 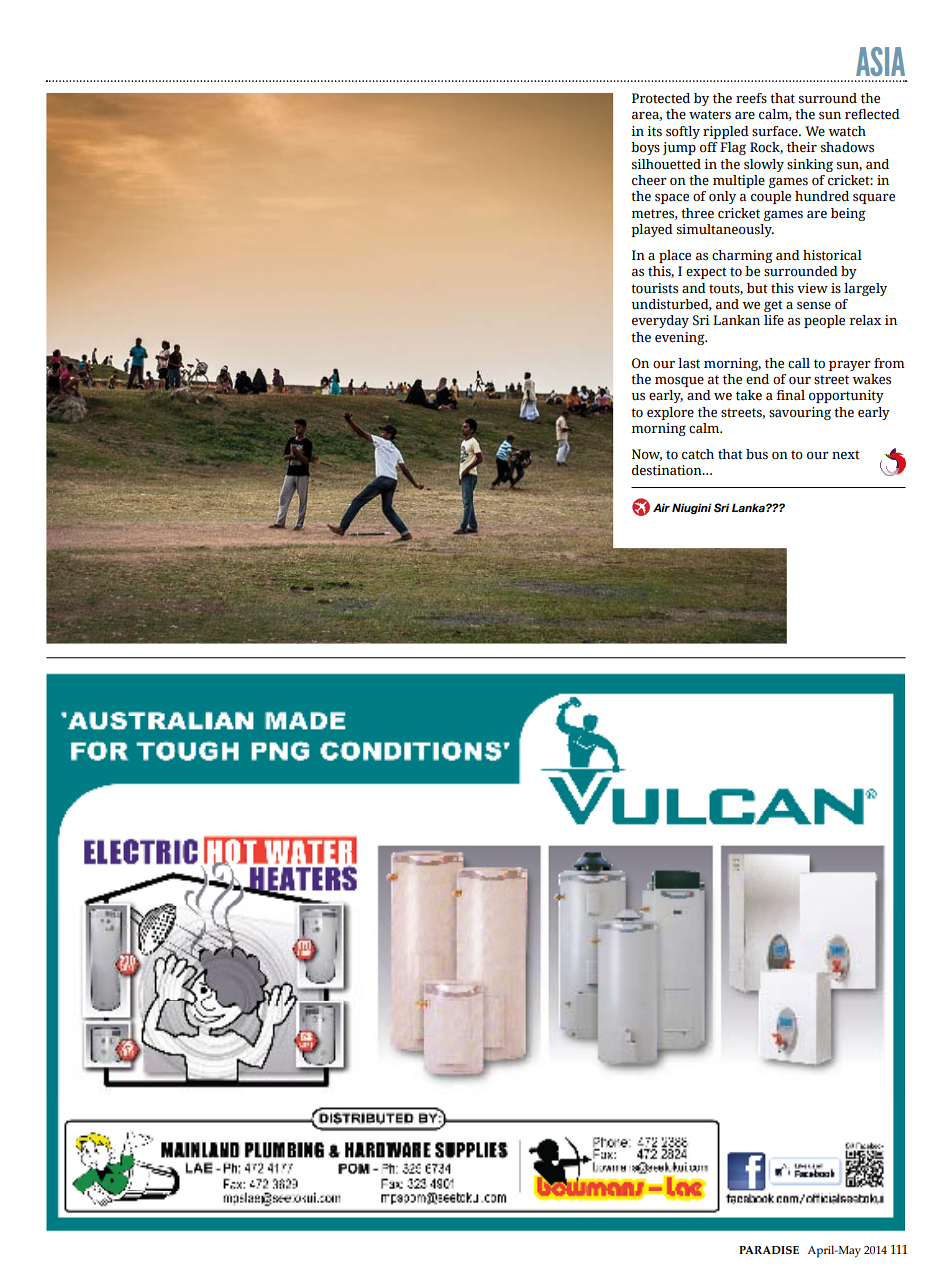 What do you see at coordinates (705, 428) in the document?
I see `calm` at bounding box center [705, 428].
